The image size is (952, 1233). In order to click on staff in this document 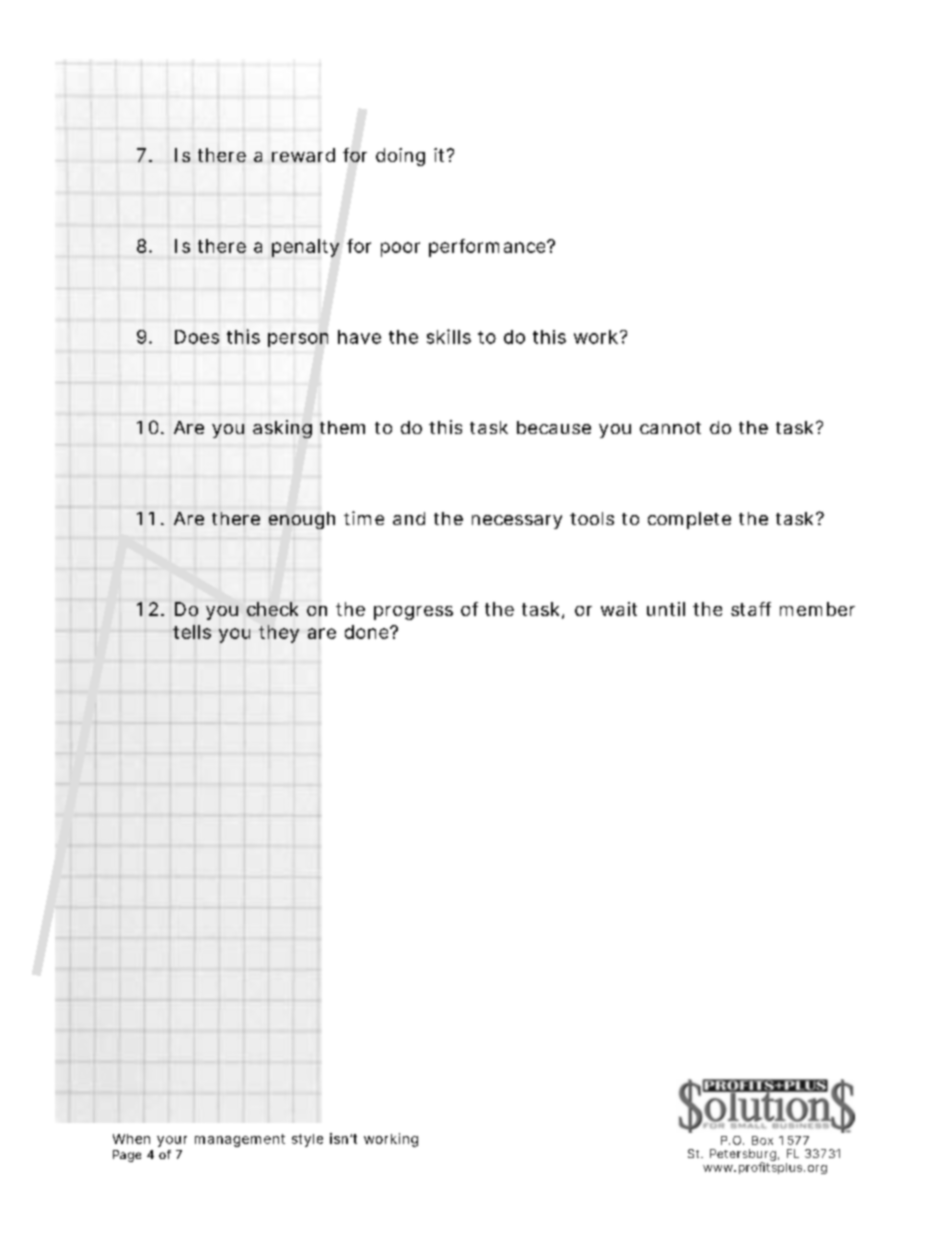, I will do `click(751, 609)`.
